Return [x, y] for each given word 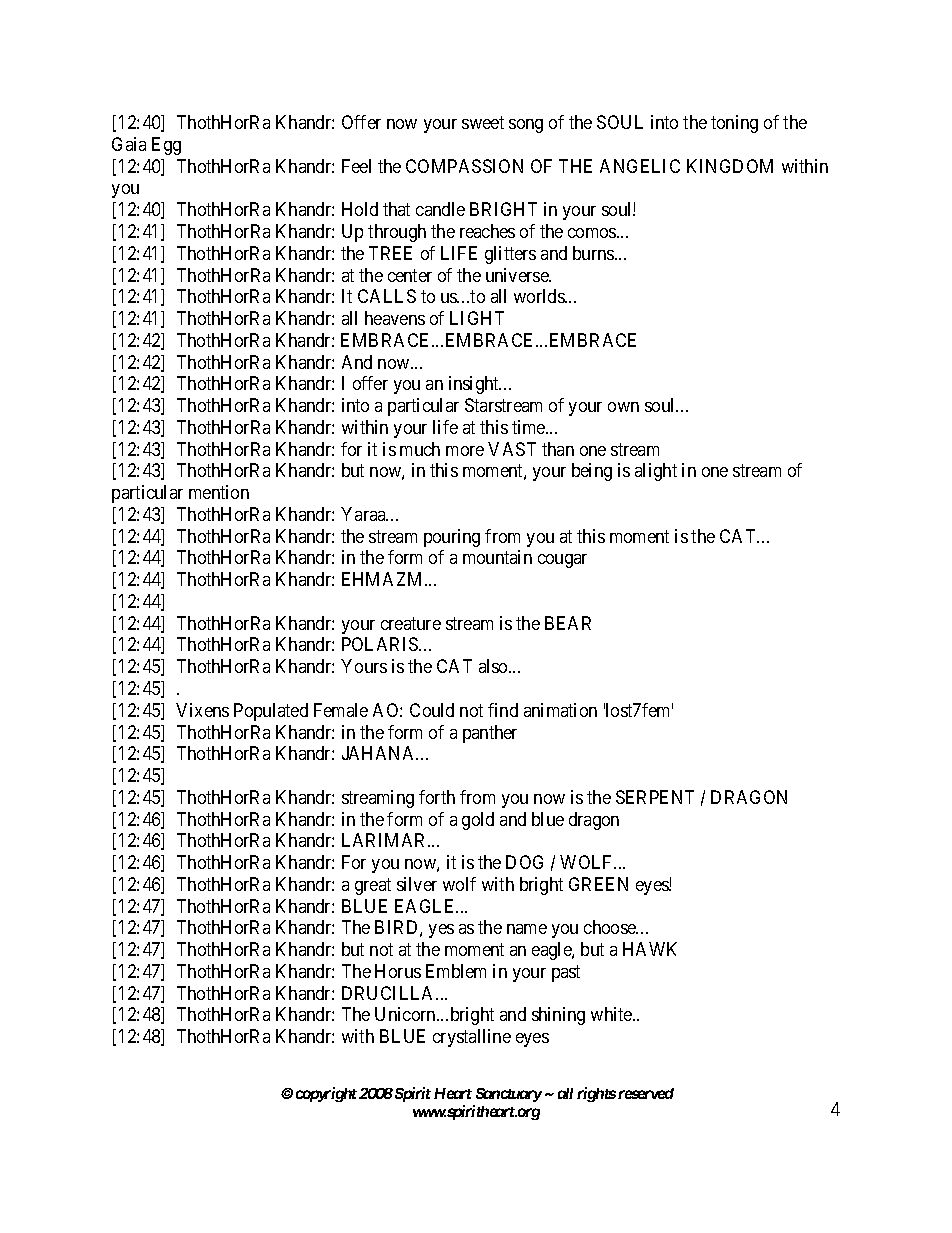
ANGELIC [640, 166]
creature [411, 623]
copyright [326, 1094]
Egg [166, 146]
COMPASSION [464, 166]
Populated [271, 712]
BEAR [568, 623]
